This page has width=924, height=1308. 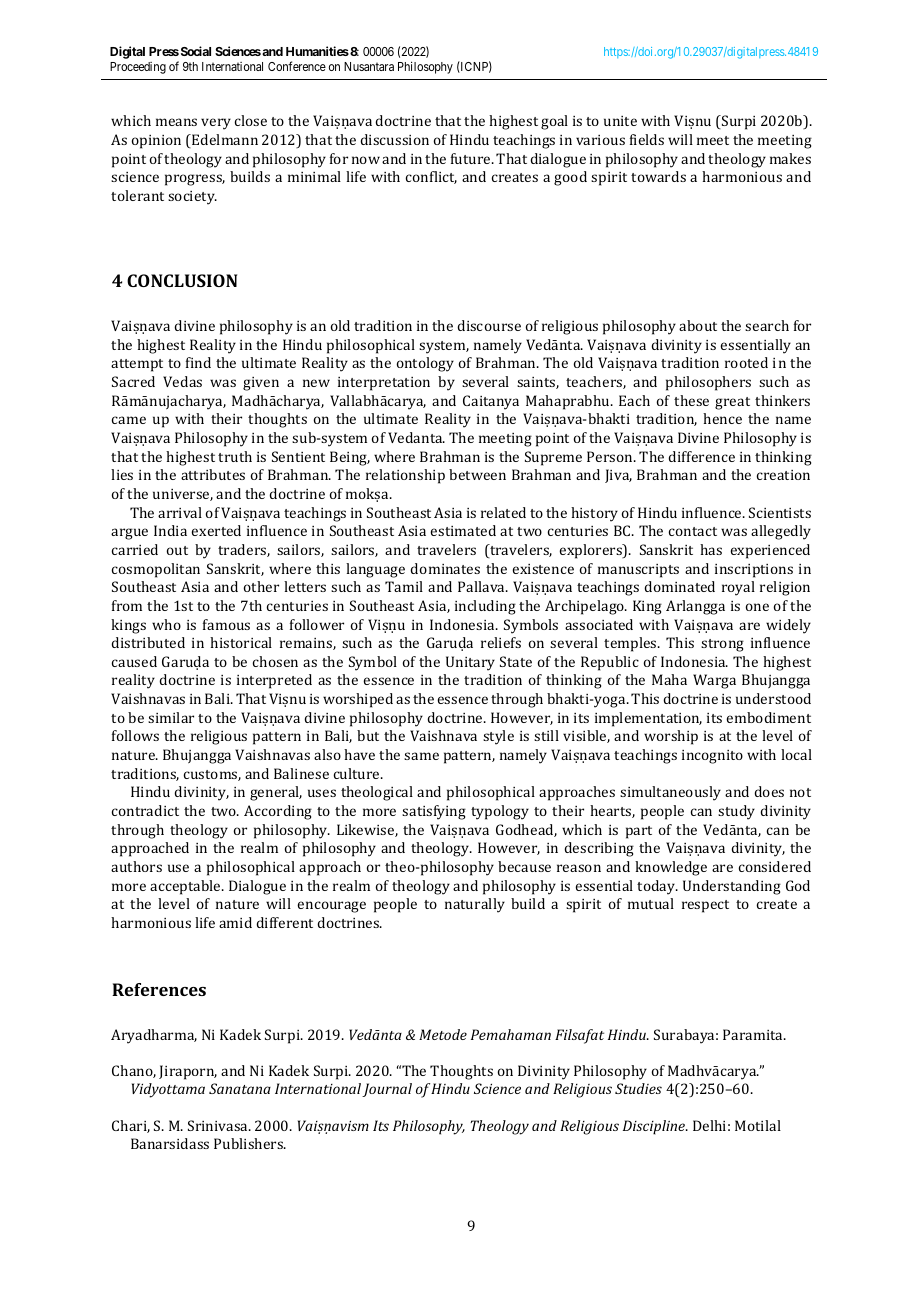 What do you see at coordinates (387, 1090) in the page?
I see `Journal` at bounding box center [387, 1090].
